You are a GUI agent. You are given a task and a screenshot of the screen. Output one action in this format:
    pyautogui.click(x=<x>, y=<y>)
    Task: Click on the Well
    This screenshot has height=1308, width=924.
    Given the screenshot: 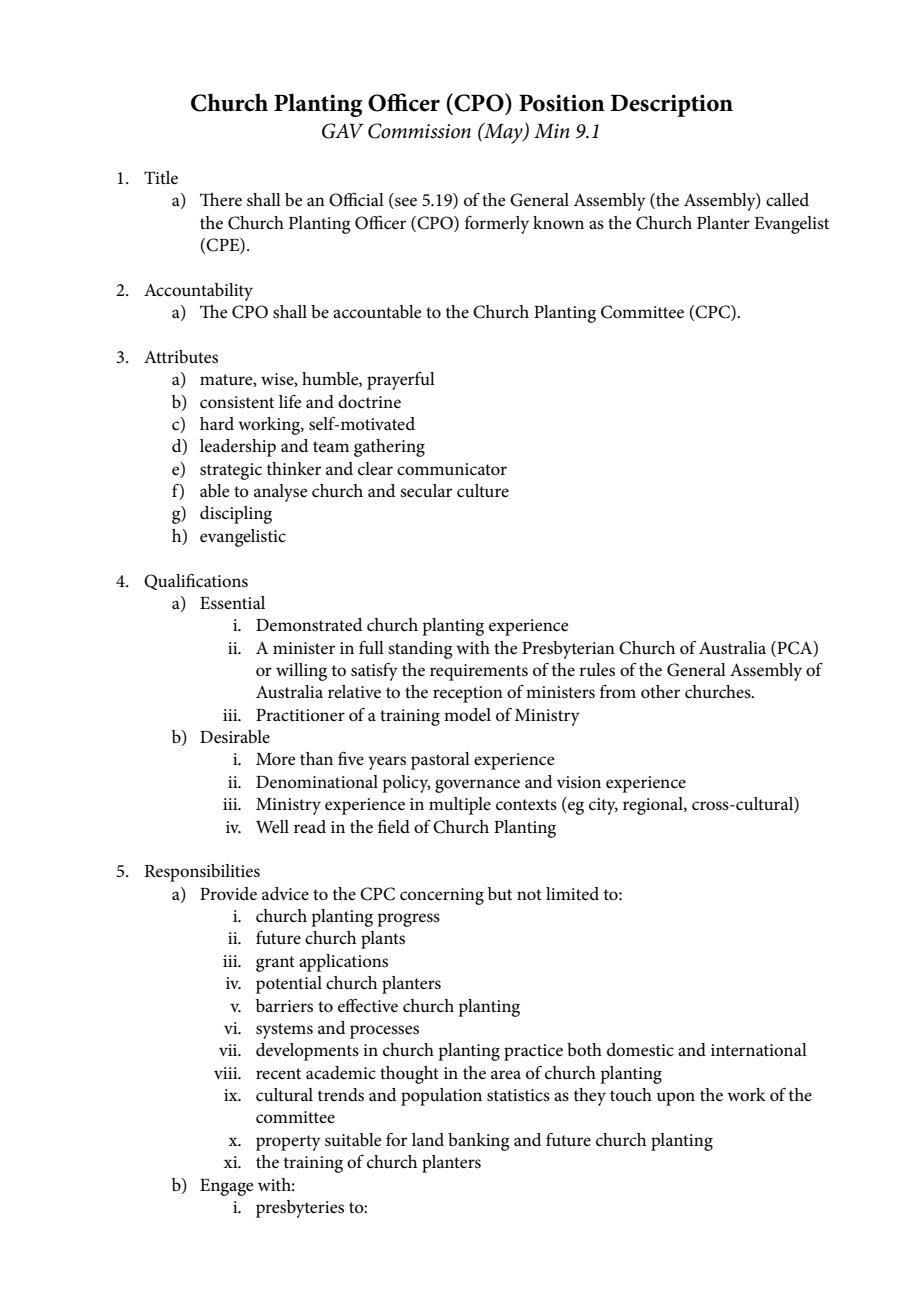 What is the action you would take?
    pyautogui.click(x=272, y=826)
